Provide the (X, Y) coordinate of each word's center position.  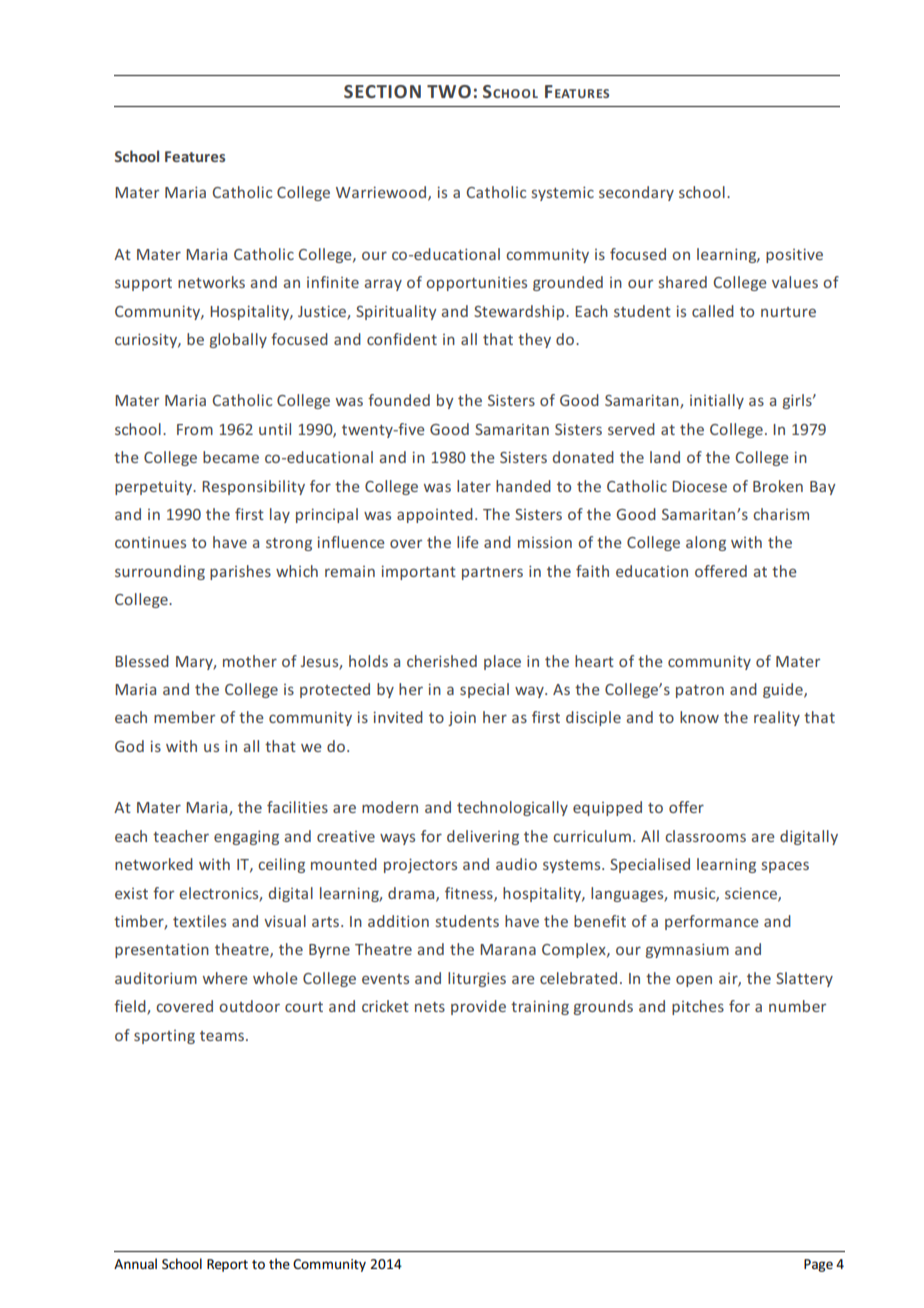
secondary (636, 193)
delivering (483, 837)
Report (227, 1265)
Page (818, 1265)
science (752, 894)
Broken (778, 486)
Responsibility (253, 487)
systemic (563, 193)
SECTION (382, 91)
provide (478, 1007)
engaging (246, 837)
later (474, 486)
